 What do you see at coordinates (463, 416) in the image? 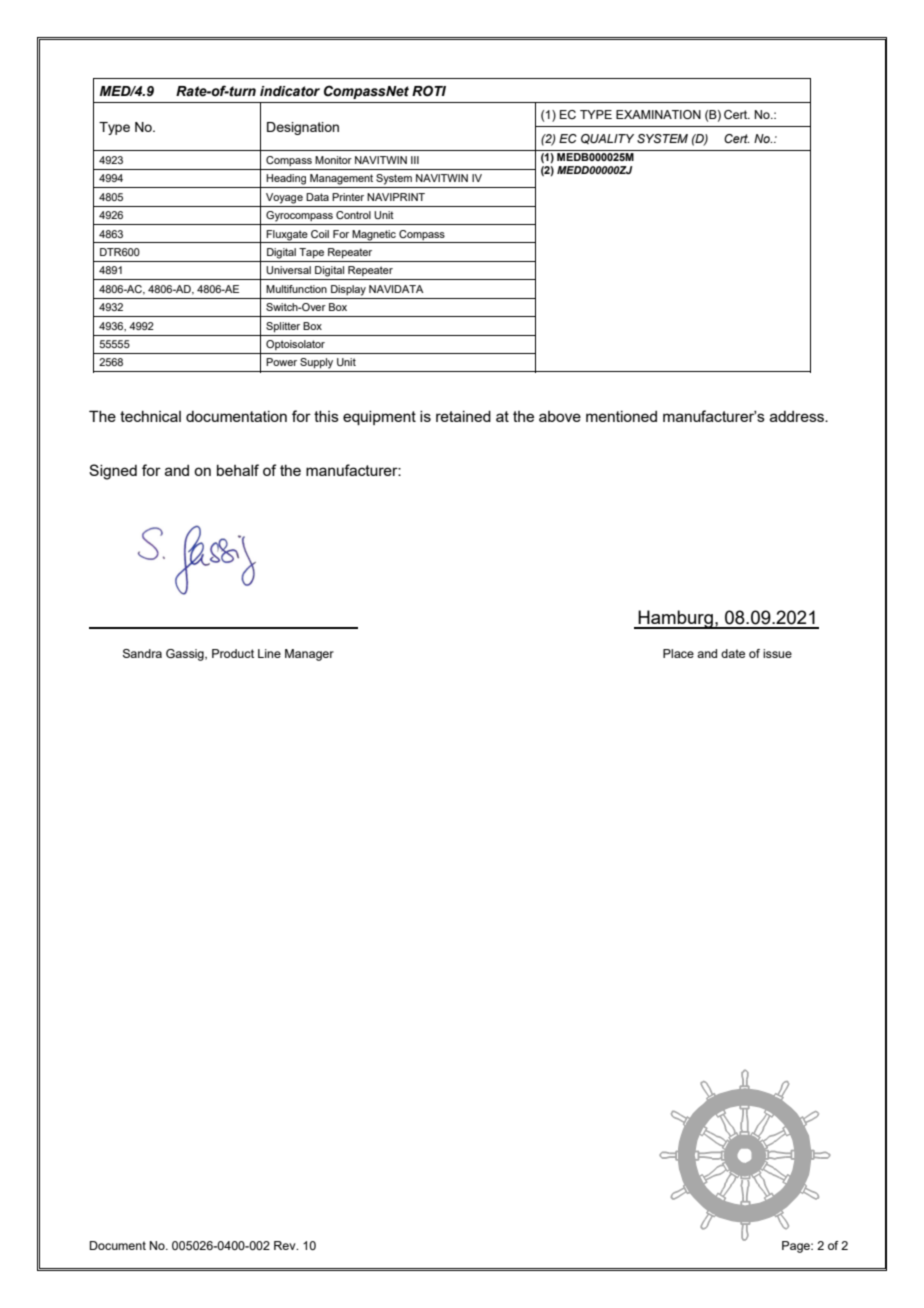
I see `retained` at bounding box center [463, 416].
